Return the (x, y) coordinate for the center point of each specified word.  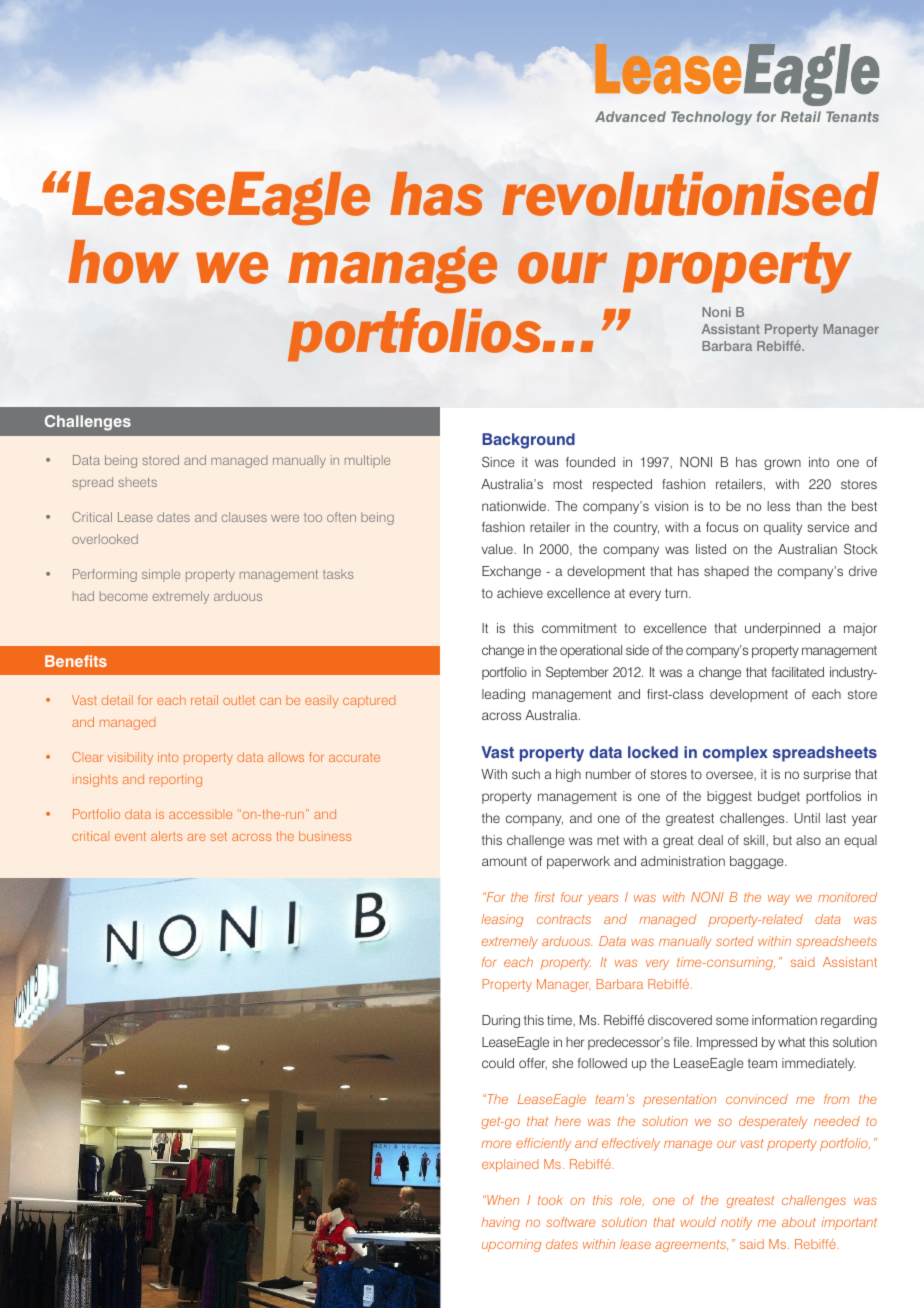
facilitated (798, 672)
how (123, 262)
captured (369, 701)
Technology (711, 118)
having (500, 1223)
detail (117, 700)
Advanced (630, 116)
